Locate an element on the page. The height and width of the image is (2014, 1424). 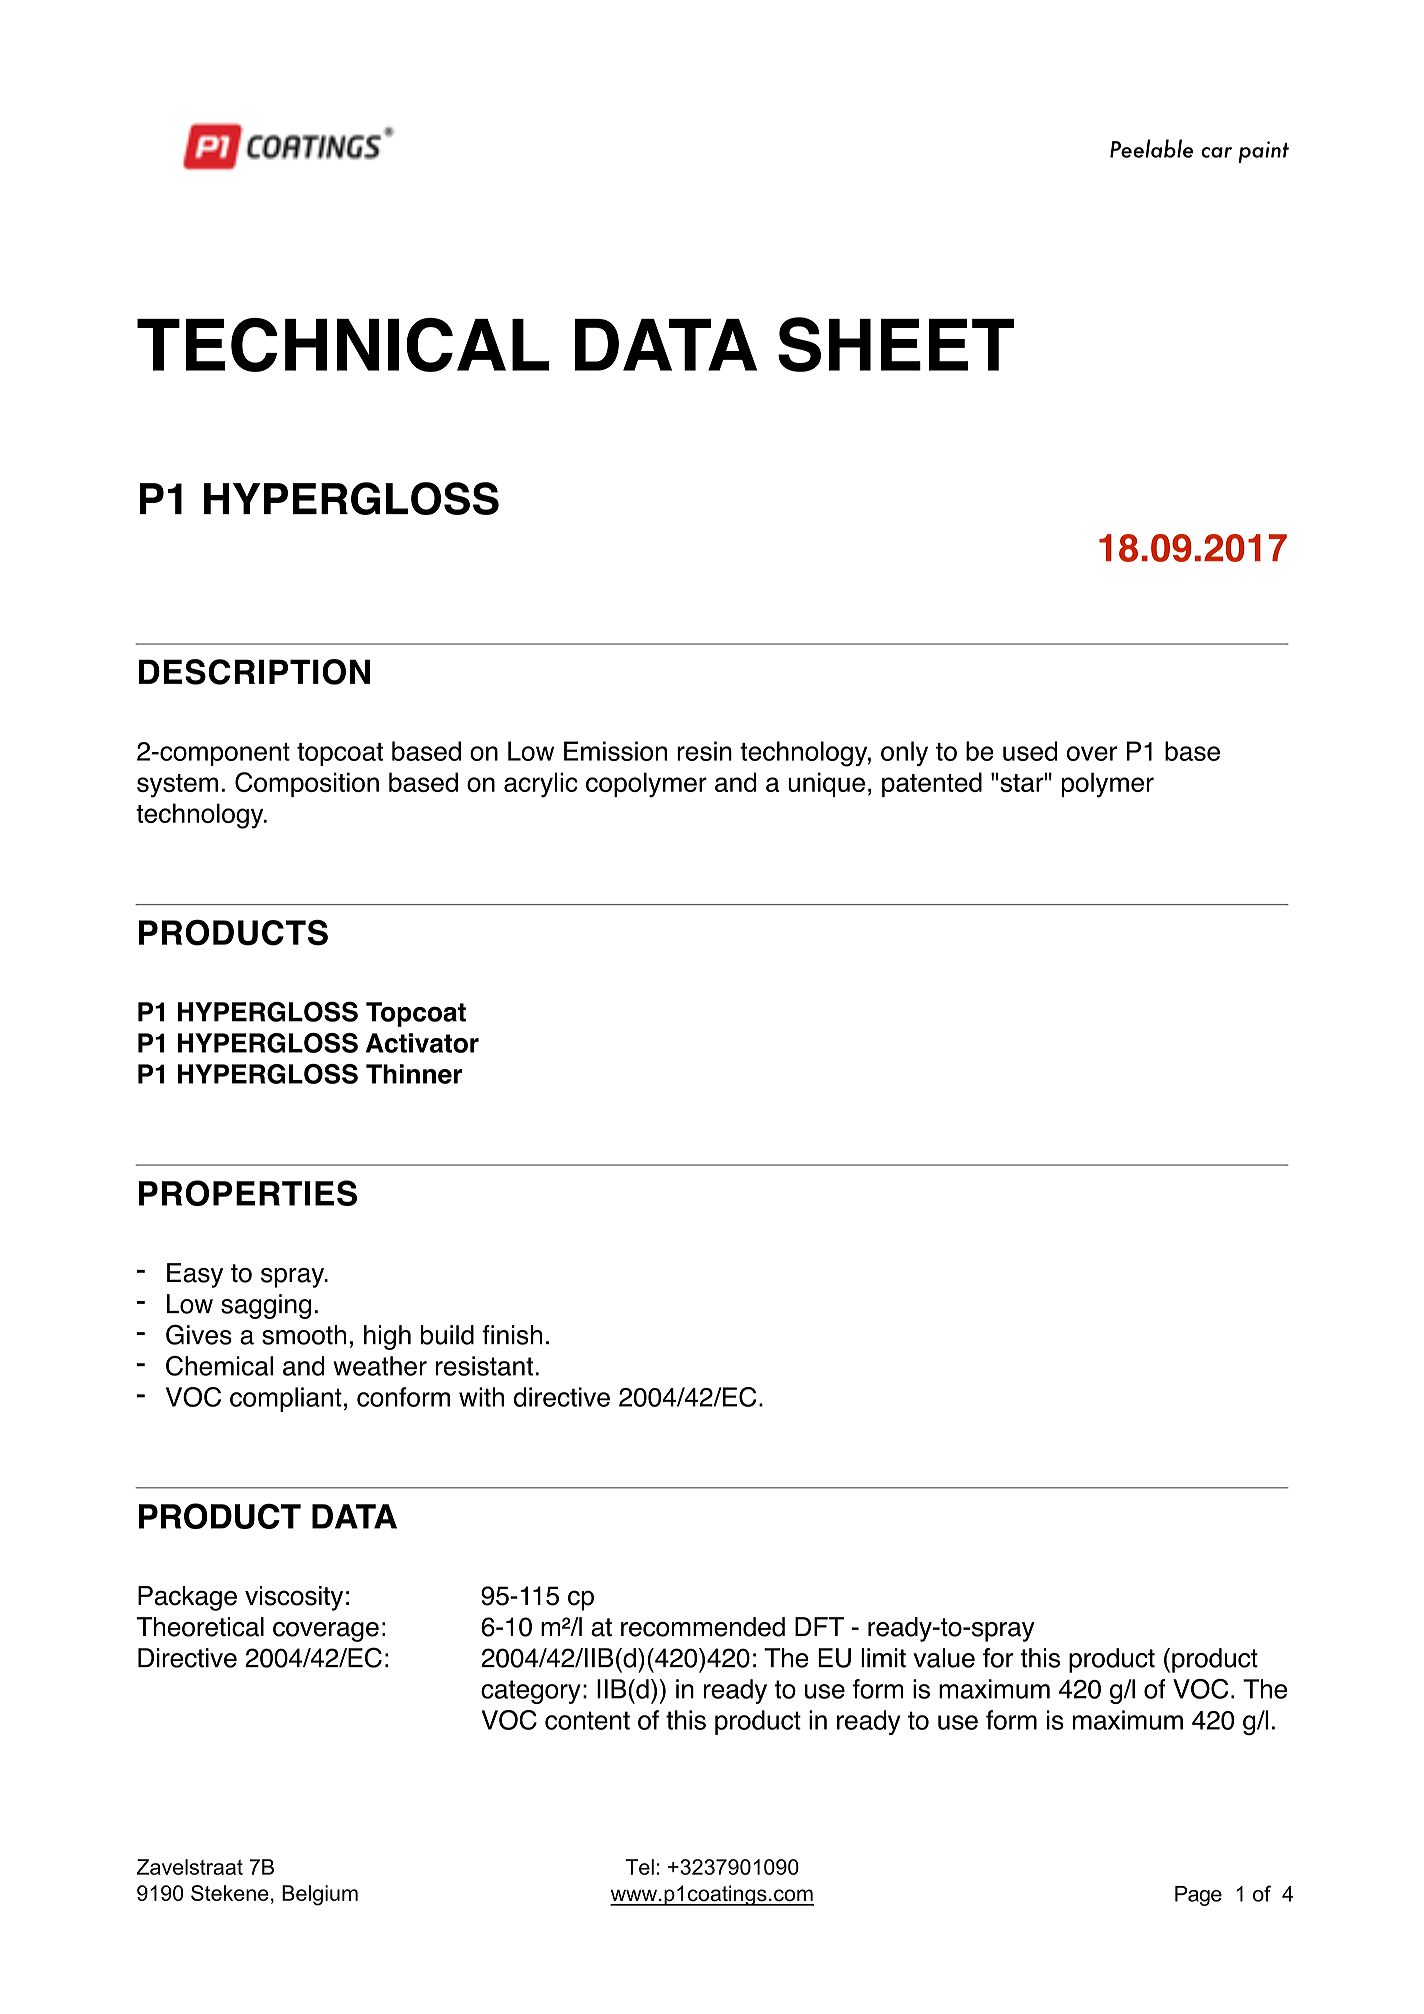
car is located at coordinates (1216, 152).
